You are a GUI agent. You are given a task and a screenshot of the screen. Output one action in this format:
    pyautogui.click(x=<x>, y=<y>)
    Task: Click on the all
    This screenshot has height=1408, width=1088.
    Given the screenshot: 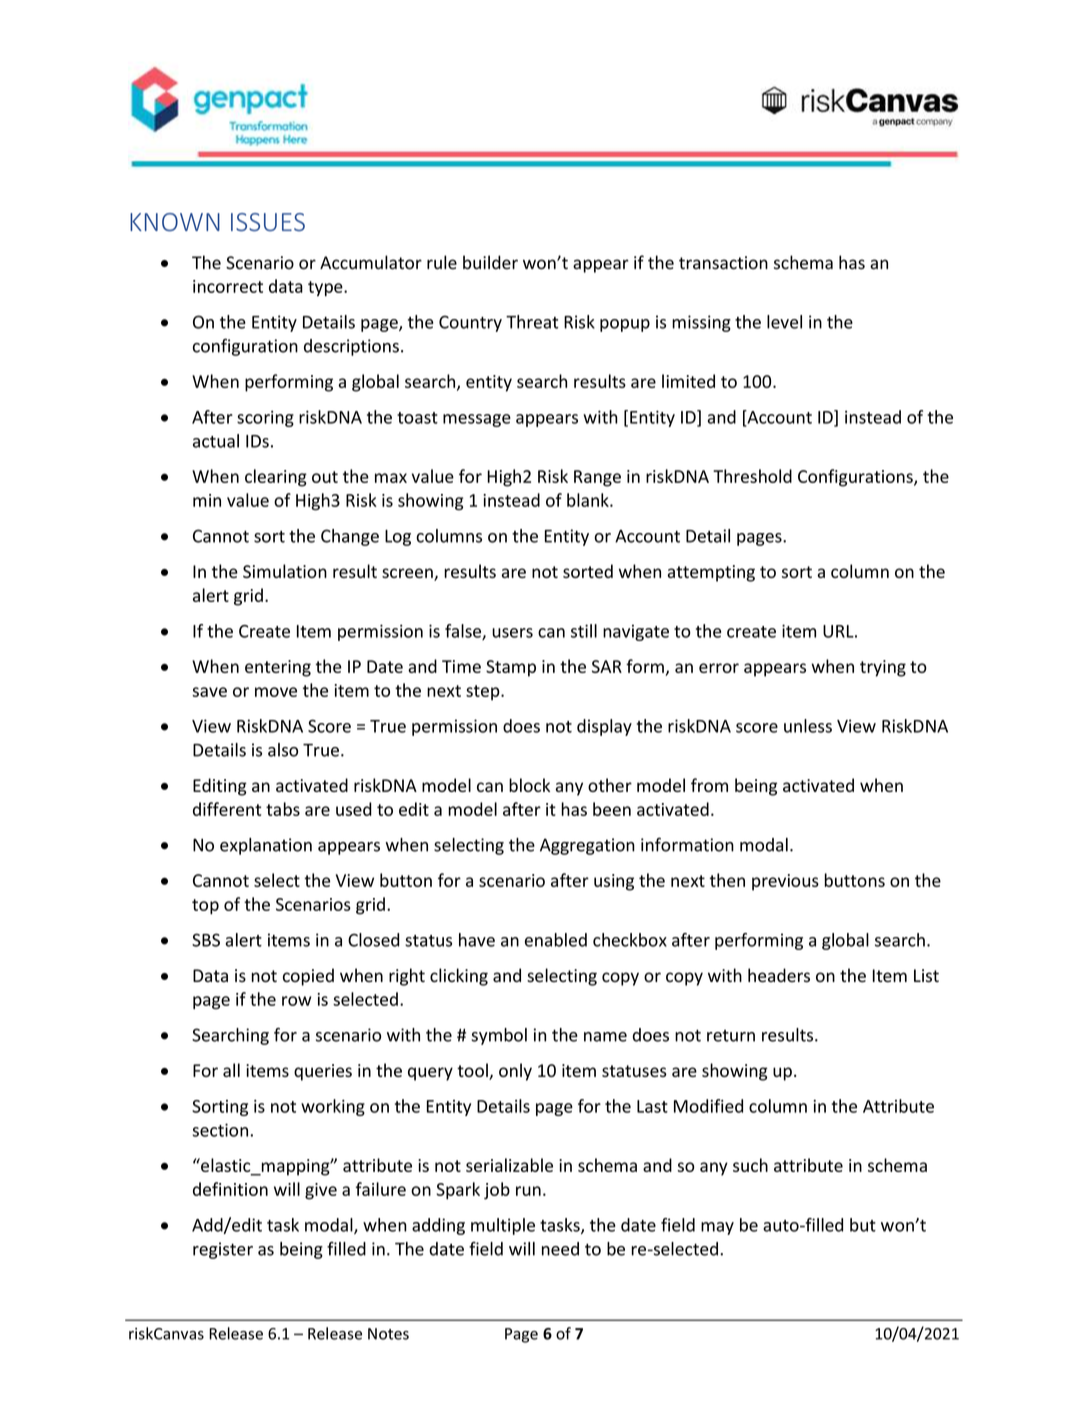 What is the action you would take?
    pyautogui.click(x=231, y=1070)
